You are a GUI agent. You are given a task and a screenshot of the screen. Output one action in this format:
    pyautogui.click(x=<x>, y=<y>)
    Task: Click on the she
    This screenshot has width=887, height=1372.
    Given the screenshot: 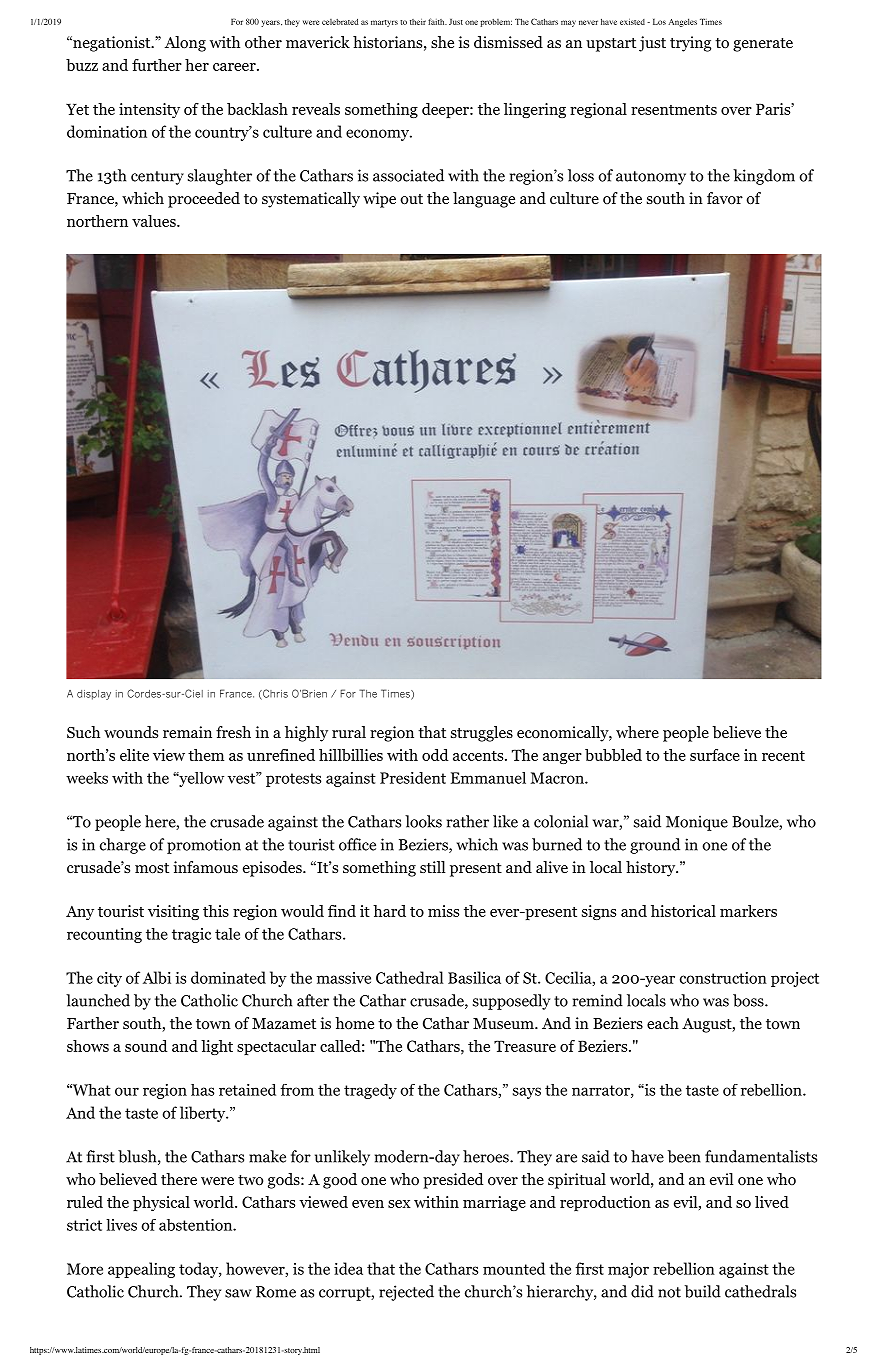 What is the action you would take?
    pyautogui.click(x=442, y=42)
